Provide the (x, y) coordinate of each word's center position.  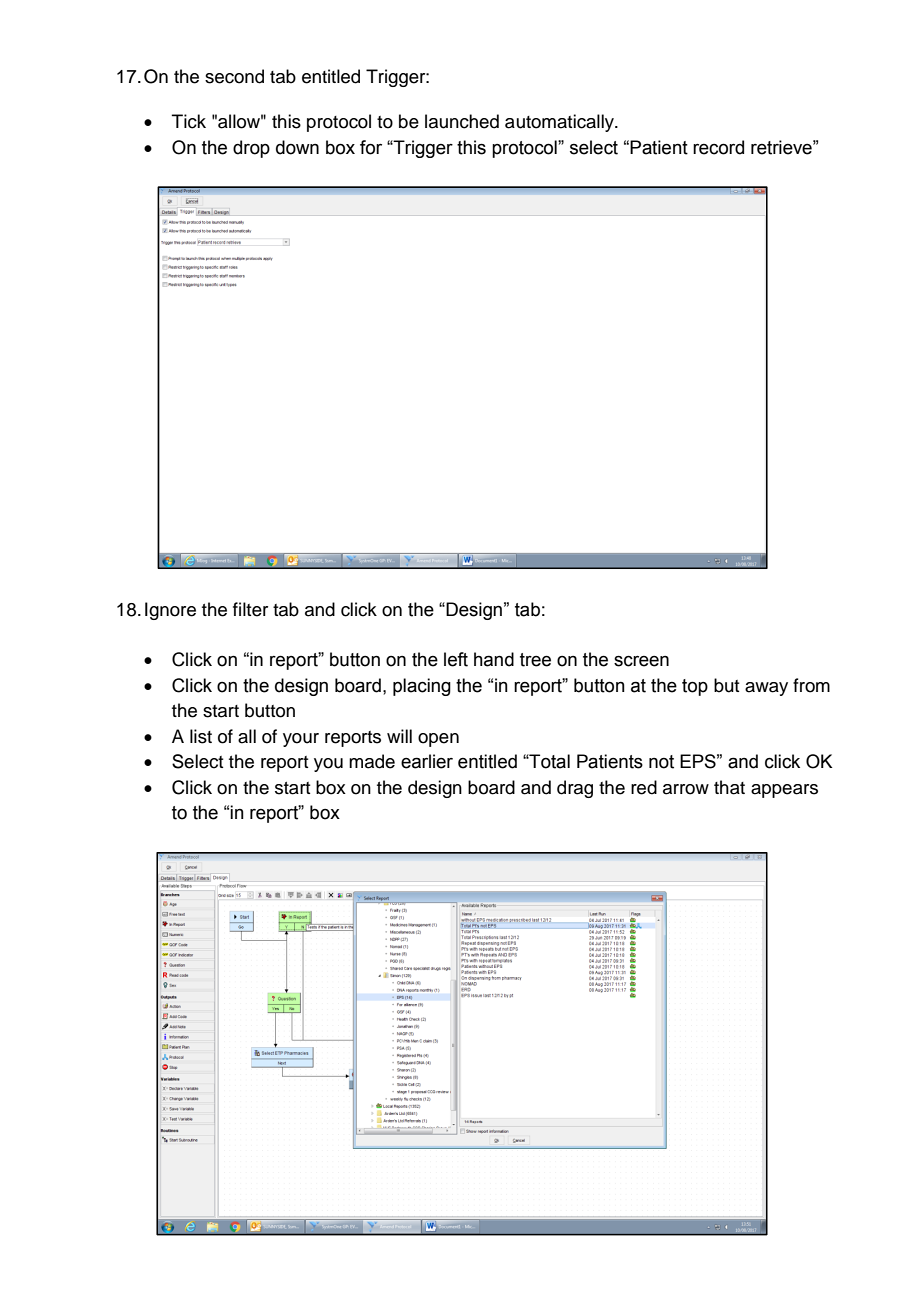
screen (641, 661)
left (456, 659)
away (766, 689)
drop (251, 149)
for (371, 147)
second (234, 76)
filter (250, 609)
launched (462, 121)
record (718, 147)
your (301, 740)
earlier (427, 761)
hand (494, 659)
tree (535, 660)
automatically (560, 123)
